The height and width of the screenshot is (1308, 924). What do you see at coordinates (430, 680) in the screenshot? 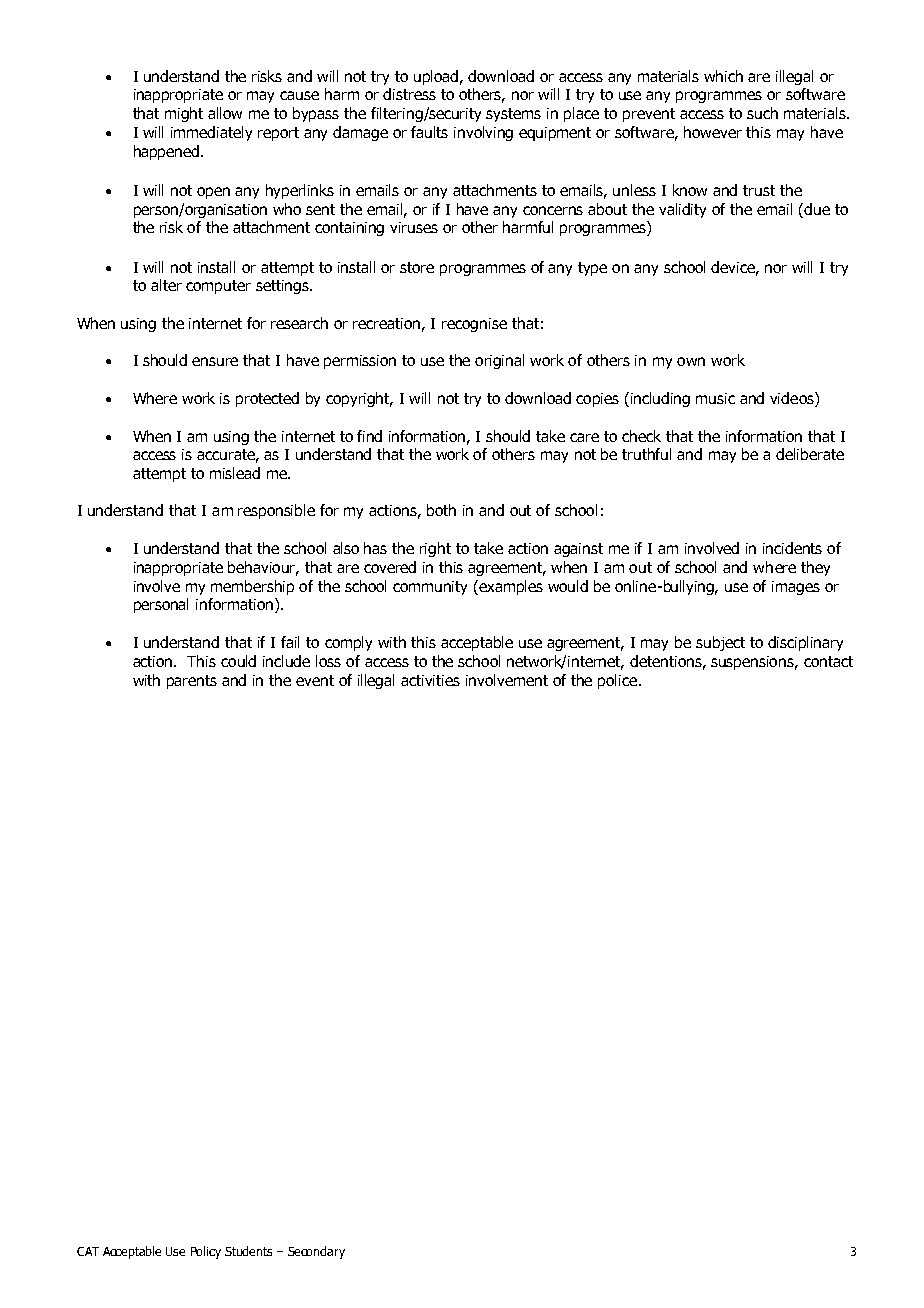
I see `activities` at bounding box center [430, 680].
